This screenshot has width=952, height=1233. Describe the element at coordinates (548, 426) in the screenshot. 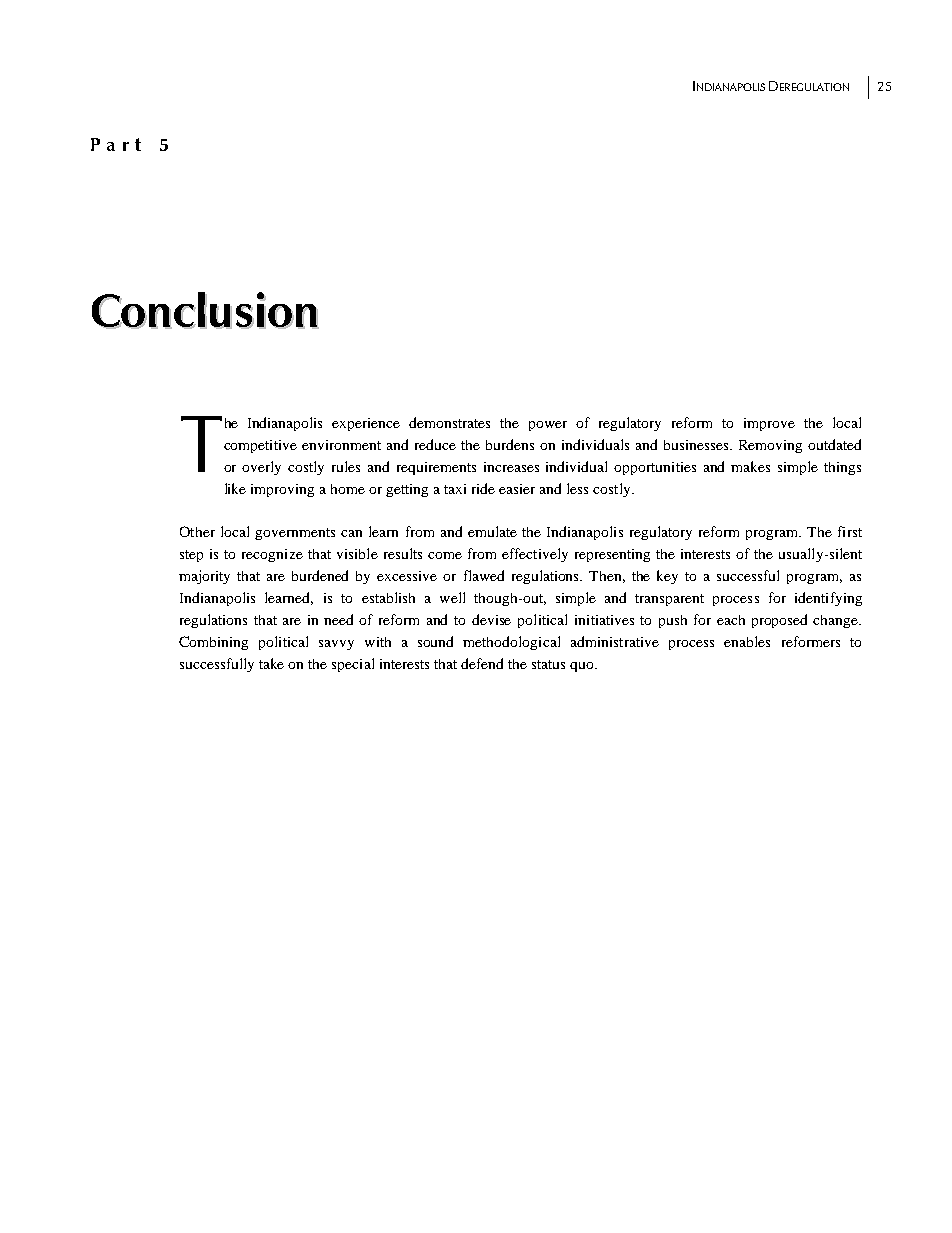

I see `power` at that location.
